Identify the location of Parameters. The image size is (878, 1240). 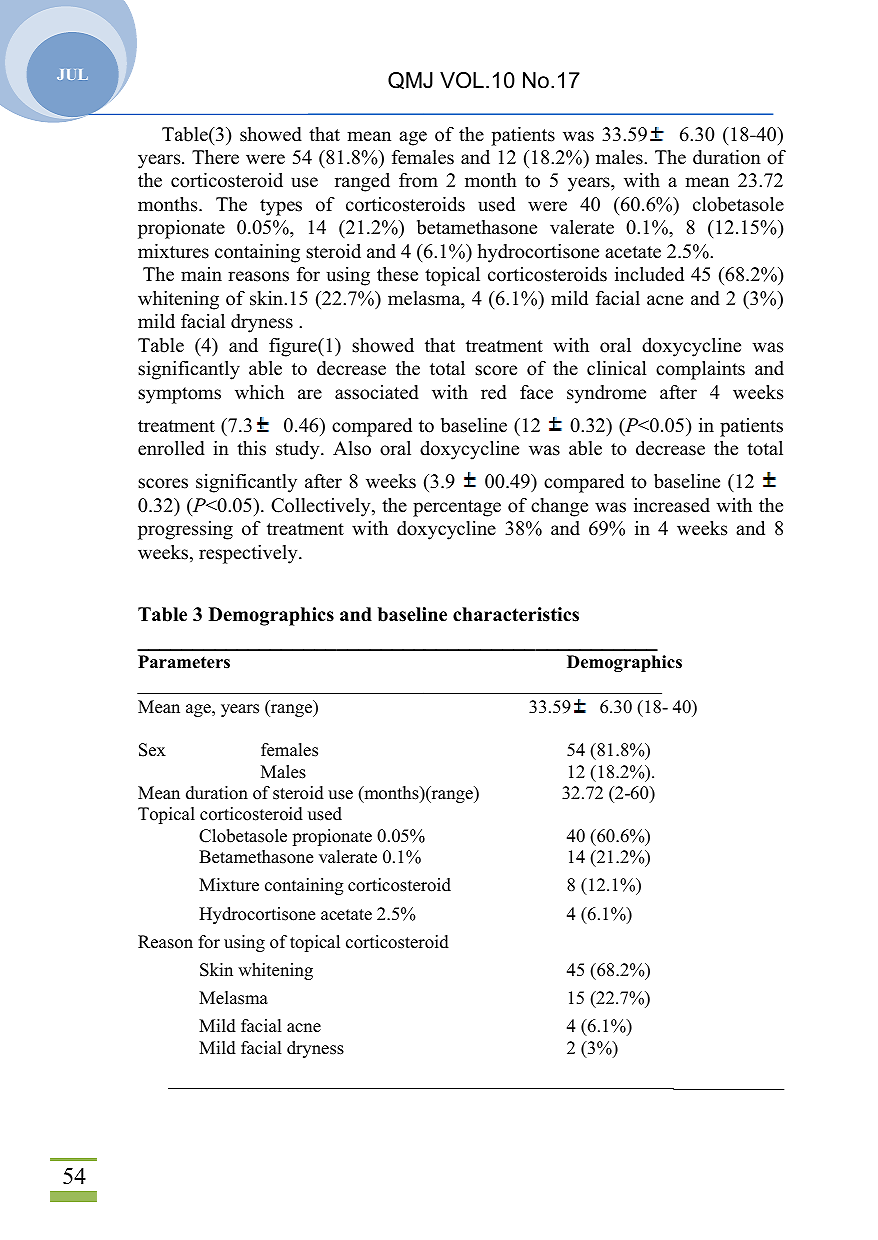
(184, 662).
